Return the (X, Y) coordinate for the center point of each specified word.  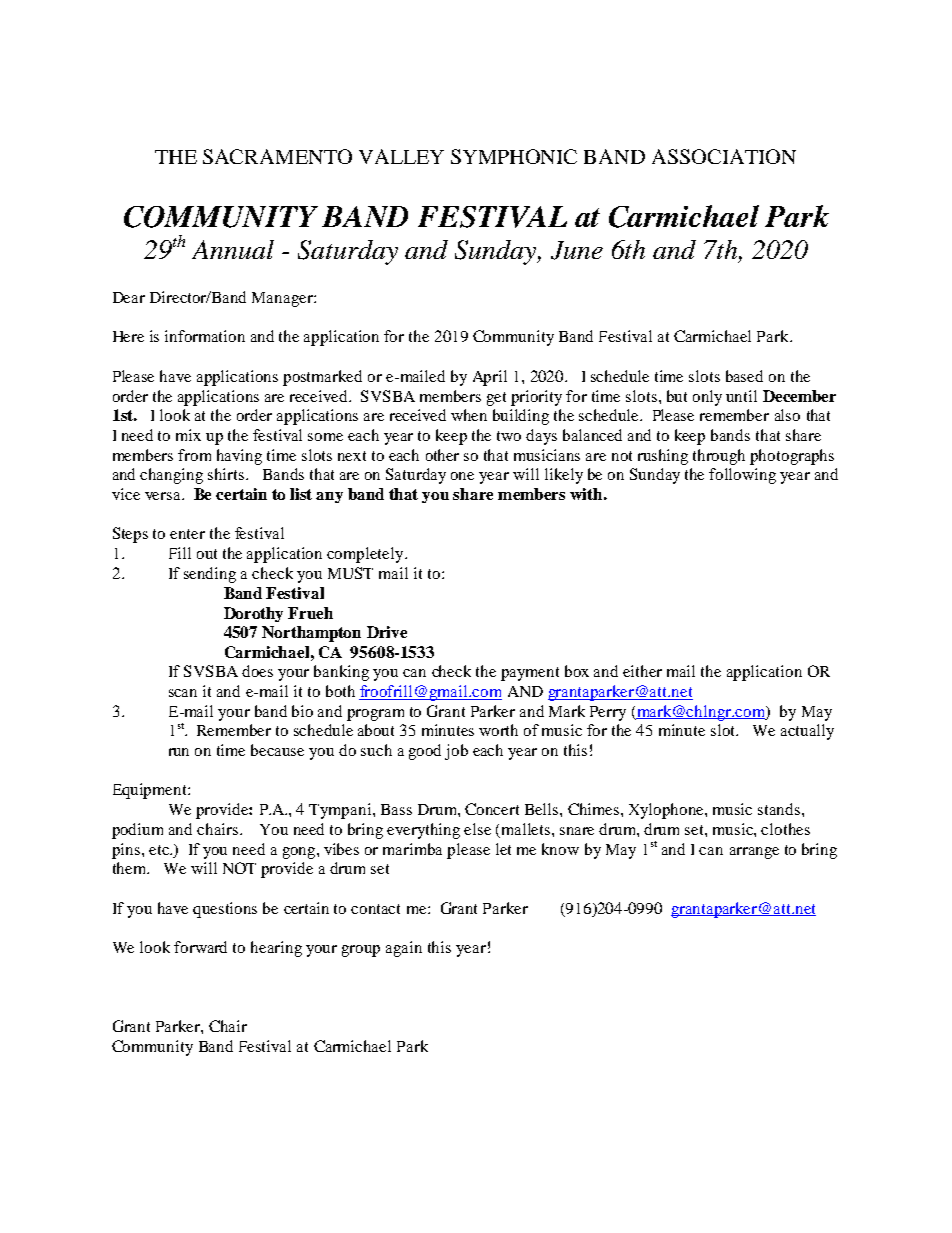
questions (225, 910)
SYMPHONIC (514, 156)
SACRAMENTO (277, 156)
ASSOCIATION (724, 156)
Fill (180, 553)
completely (366, 555)
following (742, 476)
